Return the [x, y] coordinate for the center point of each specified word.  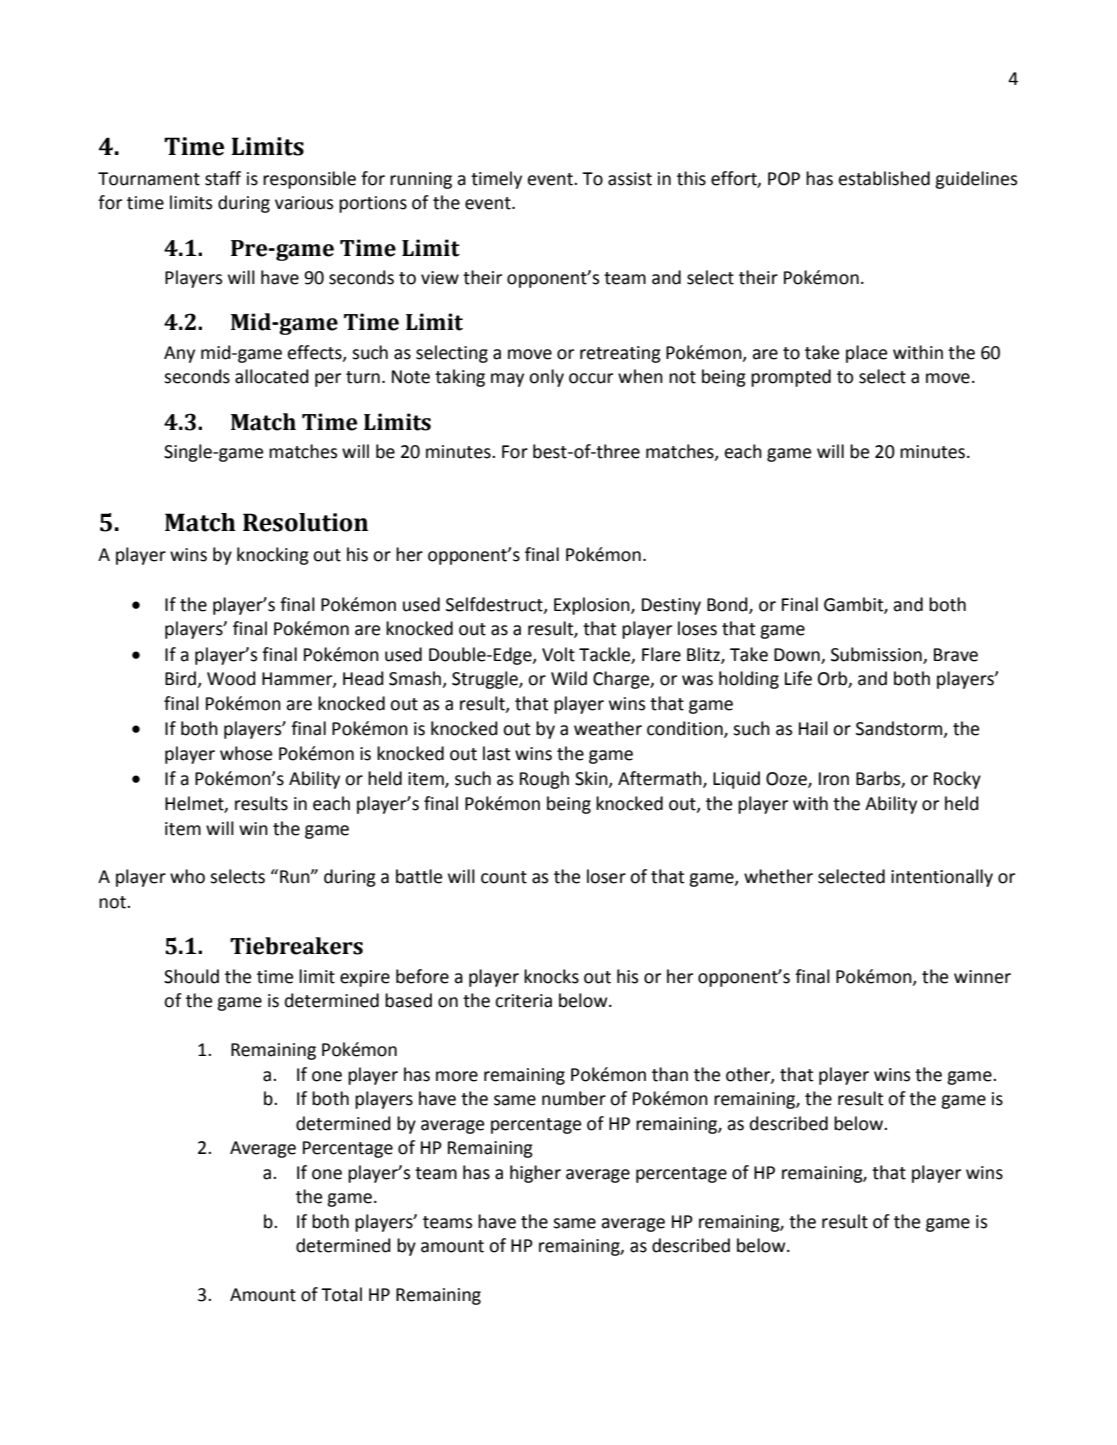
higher [535, 1174]
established [884, 178]
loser [606, 876]
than [670, 1074]
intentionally [942, 878]
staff [223, 178]
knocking [273, 556]
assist [630, 179]
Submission [876, 654]
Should [191, 976]
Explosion [593, 606]
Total [341, 1294]
